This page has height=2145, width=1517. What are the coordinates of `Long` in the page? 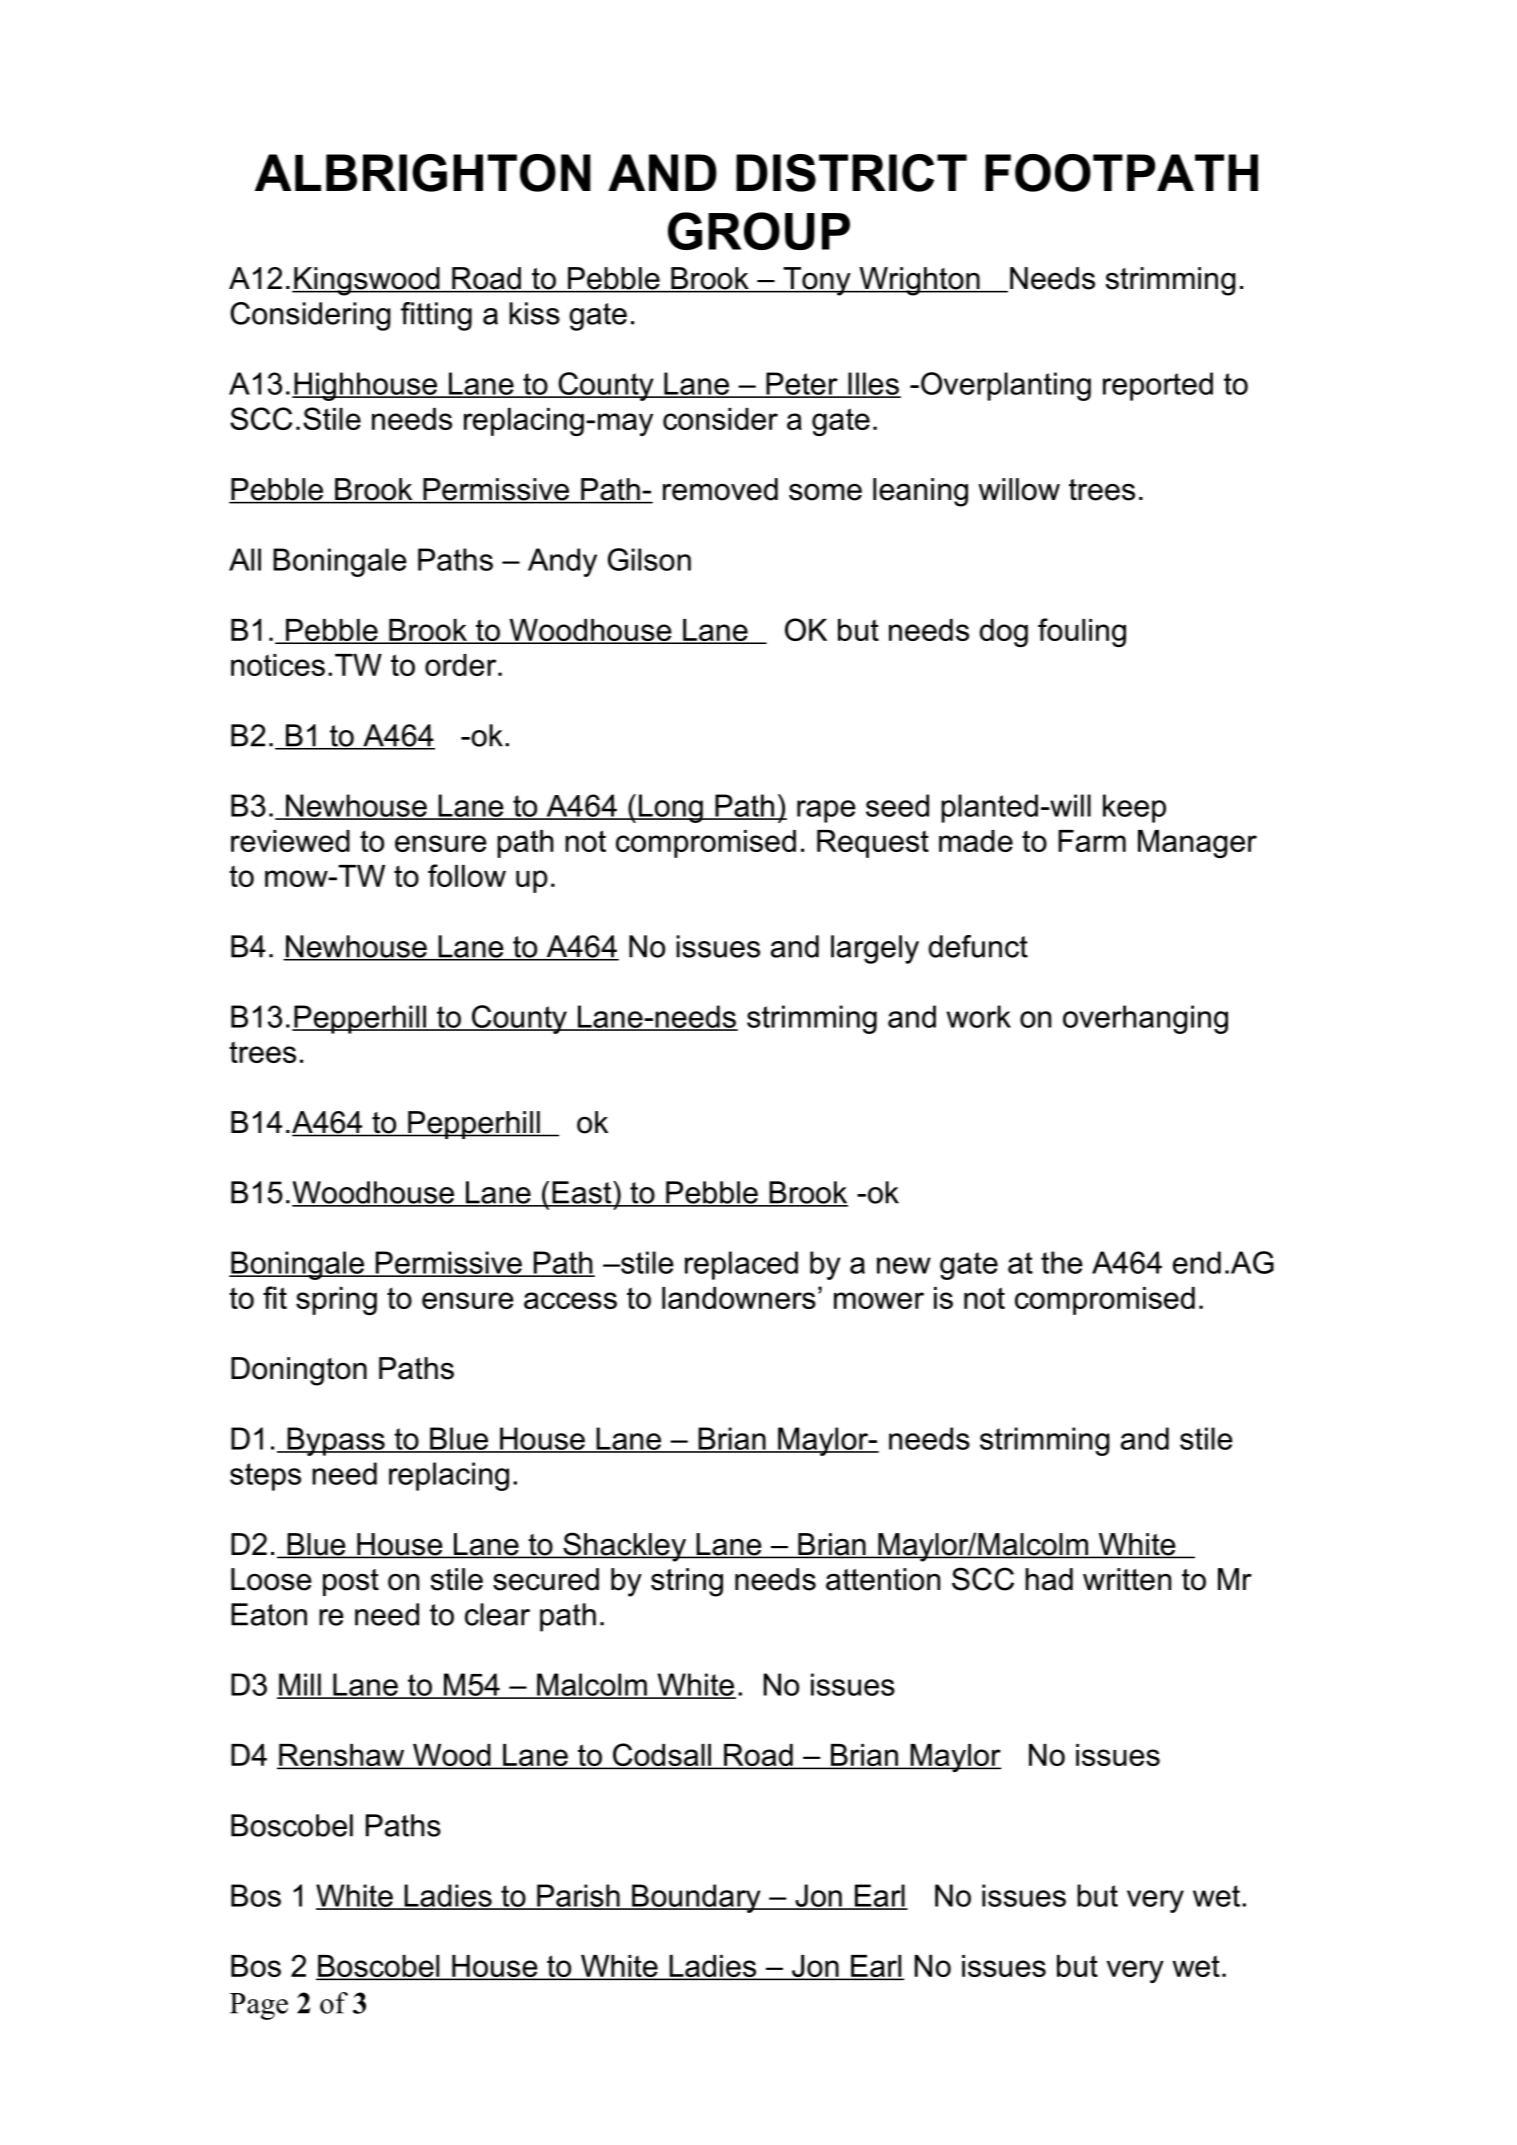 It's located at (671, 808).
